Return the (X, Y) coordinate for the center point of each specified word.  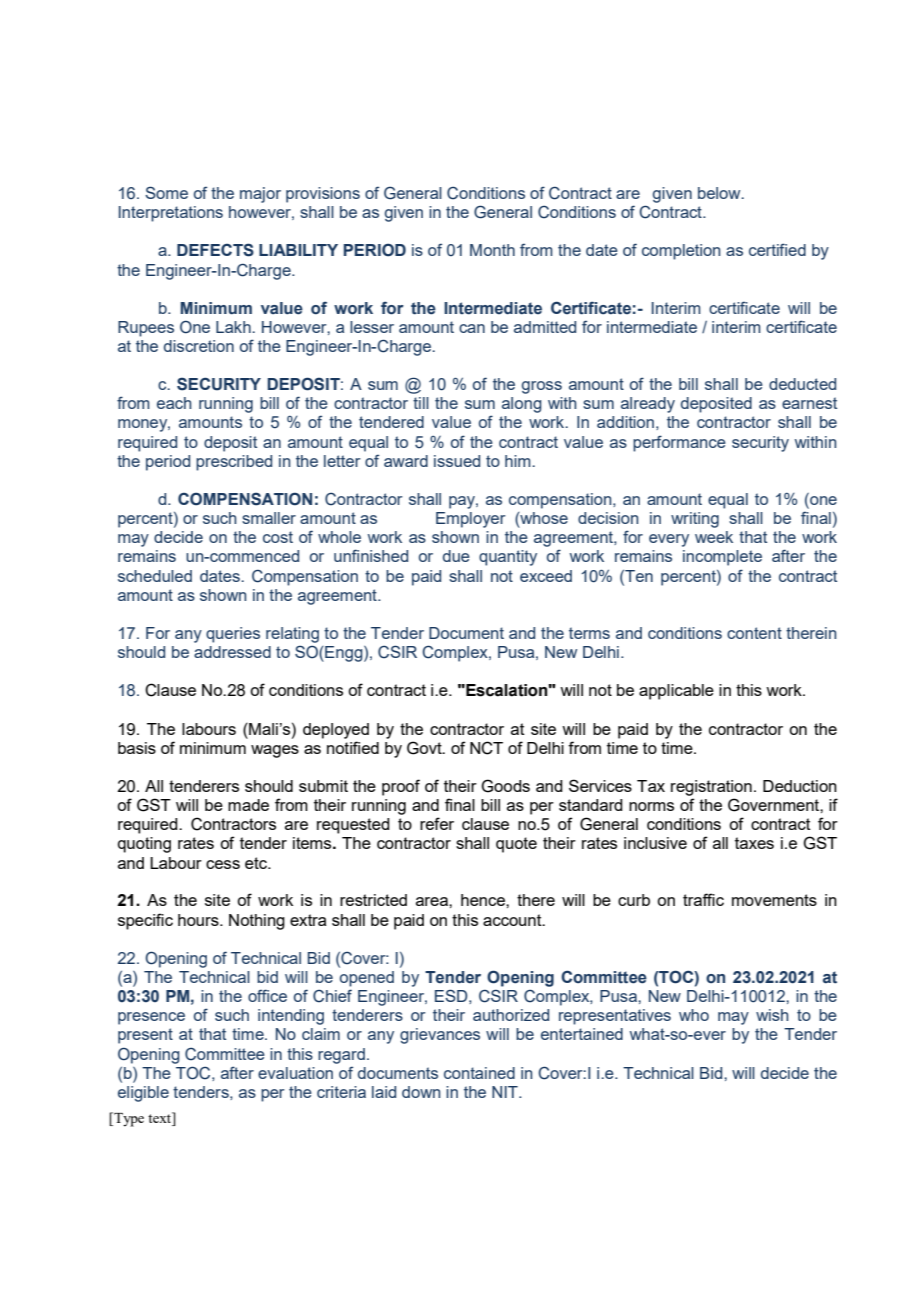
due (456, 556)
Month (492, 250)
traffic (703, 899)
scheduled (155, 576)
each (174, 403)
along (522, 405)
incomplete (722, 558)
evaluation (295, 1073)
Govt (425, 748)
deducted (802, 384)
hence (484, 900)
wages (275, 751)
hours (199, 920)
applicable (676, 692)
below (720, 193)
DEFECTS (215, 250)
